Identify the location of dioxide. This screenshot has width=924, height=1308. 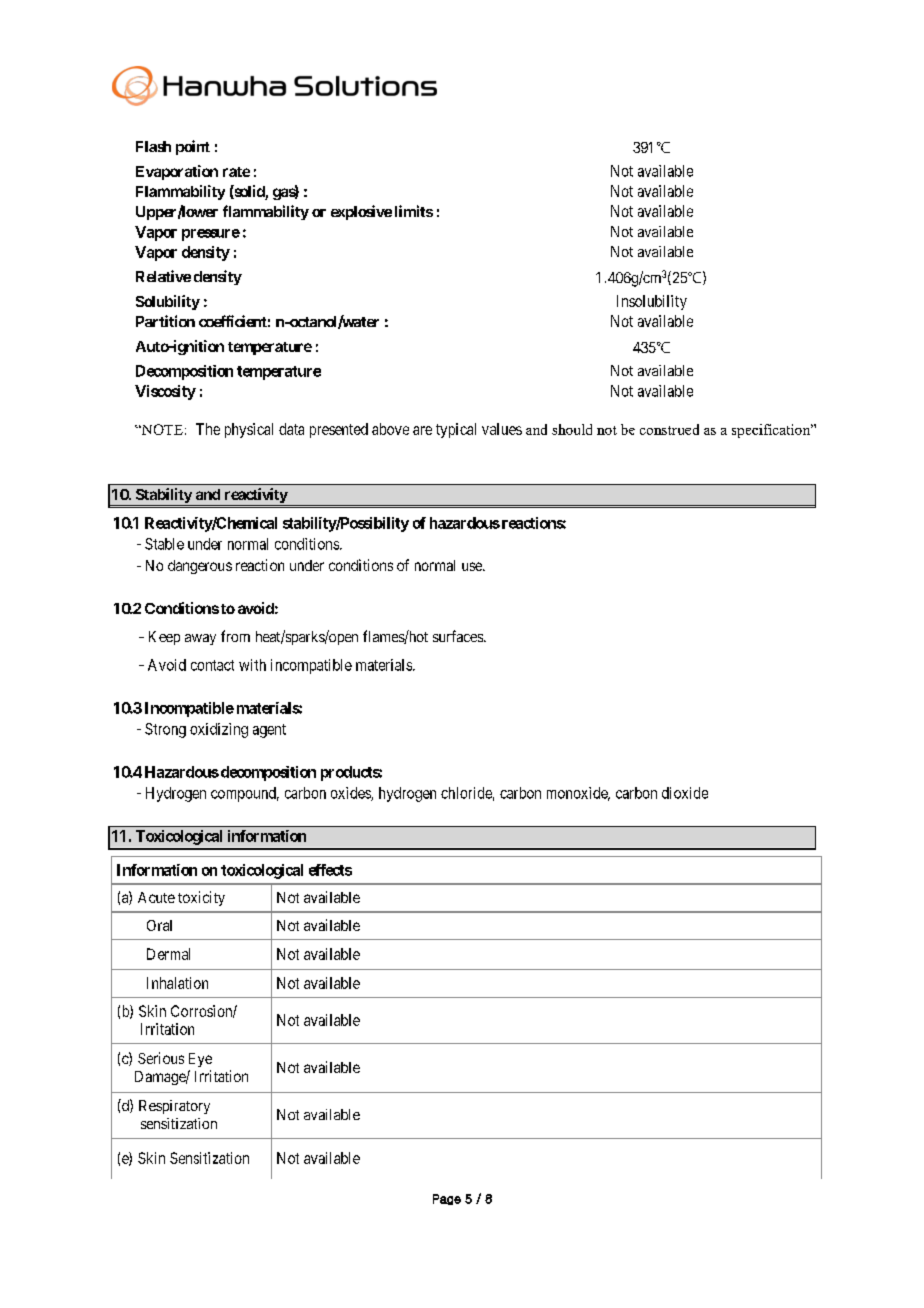
(685, 793).
